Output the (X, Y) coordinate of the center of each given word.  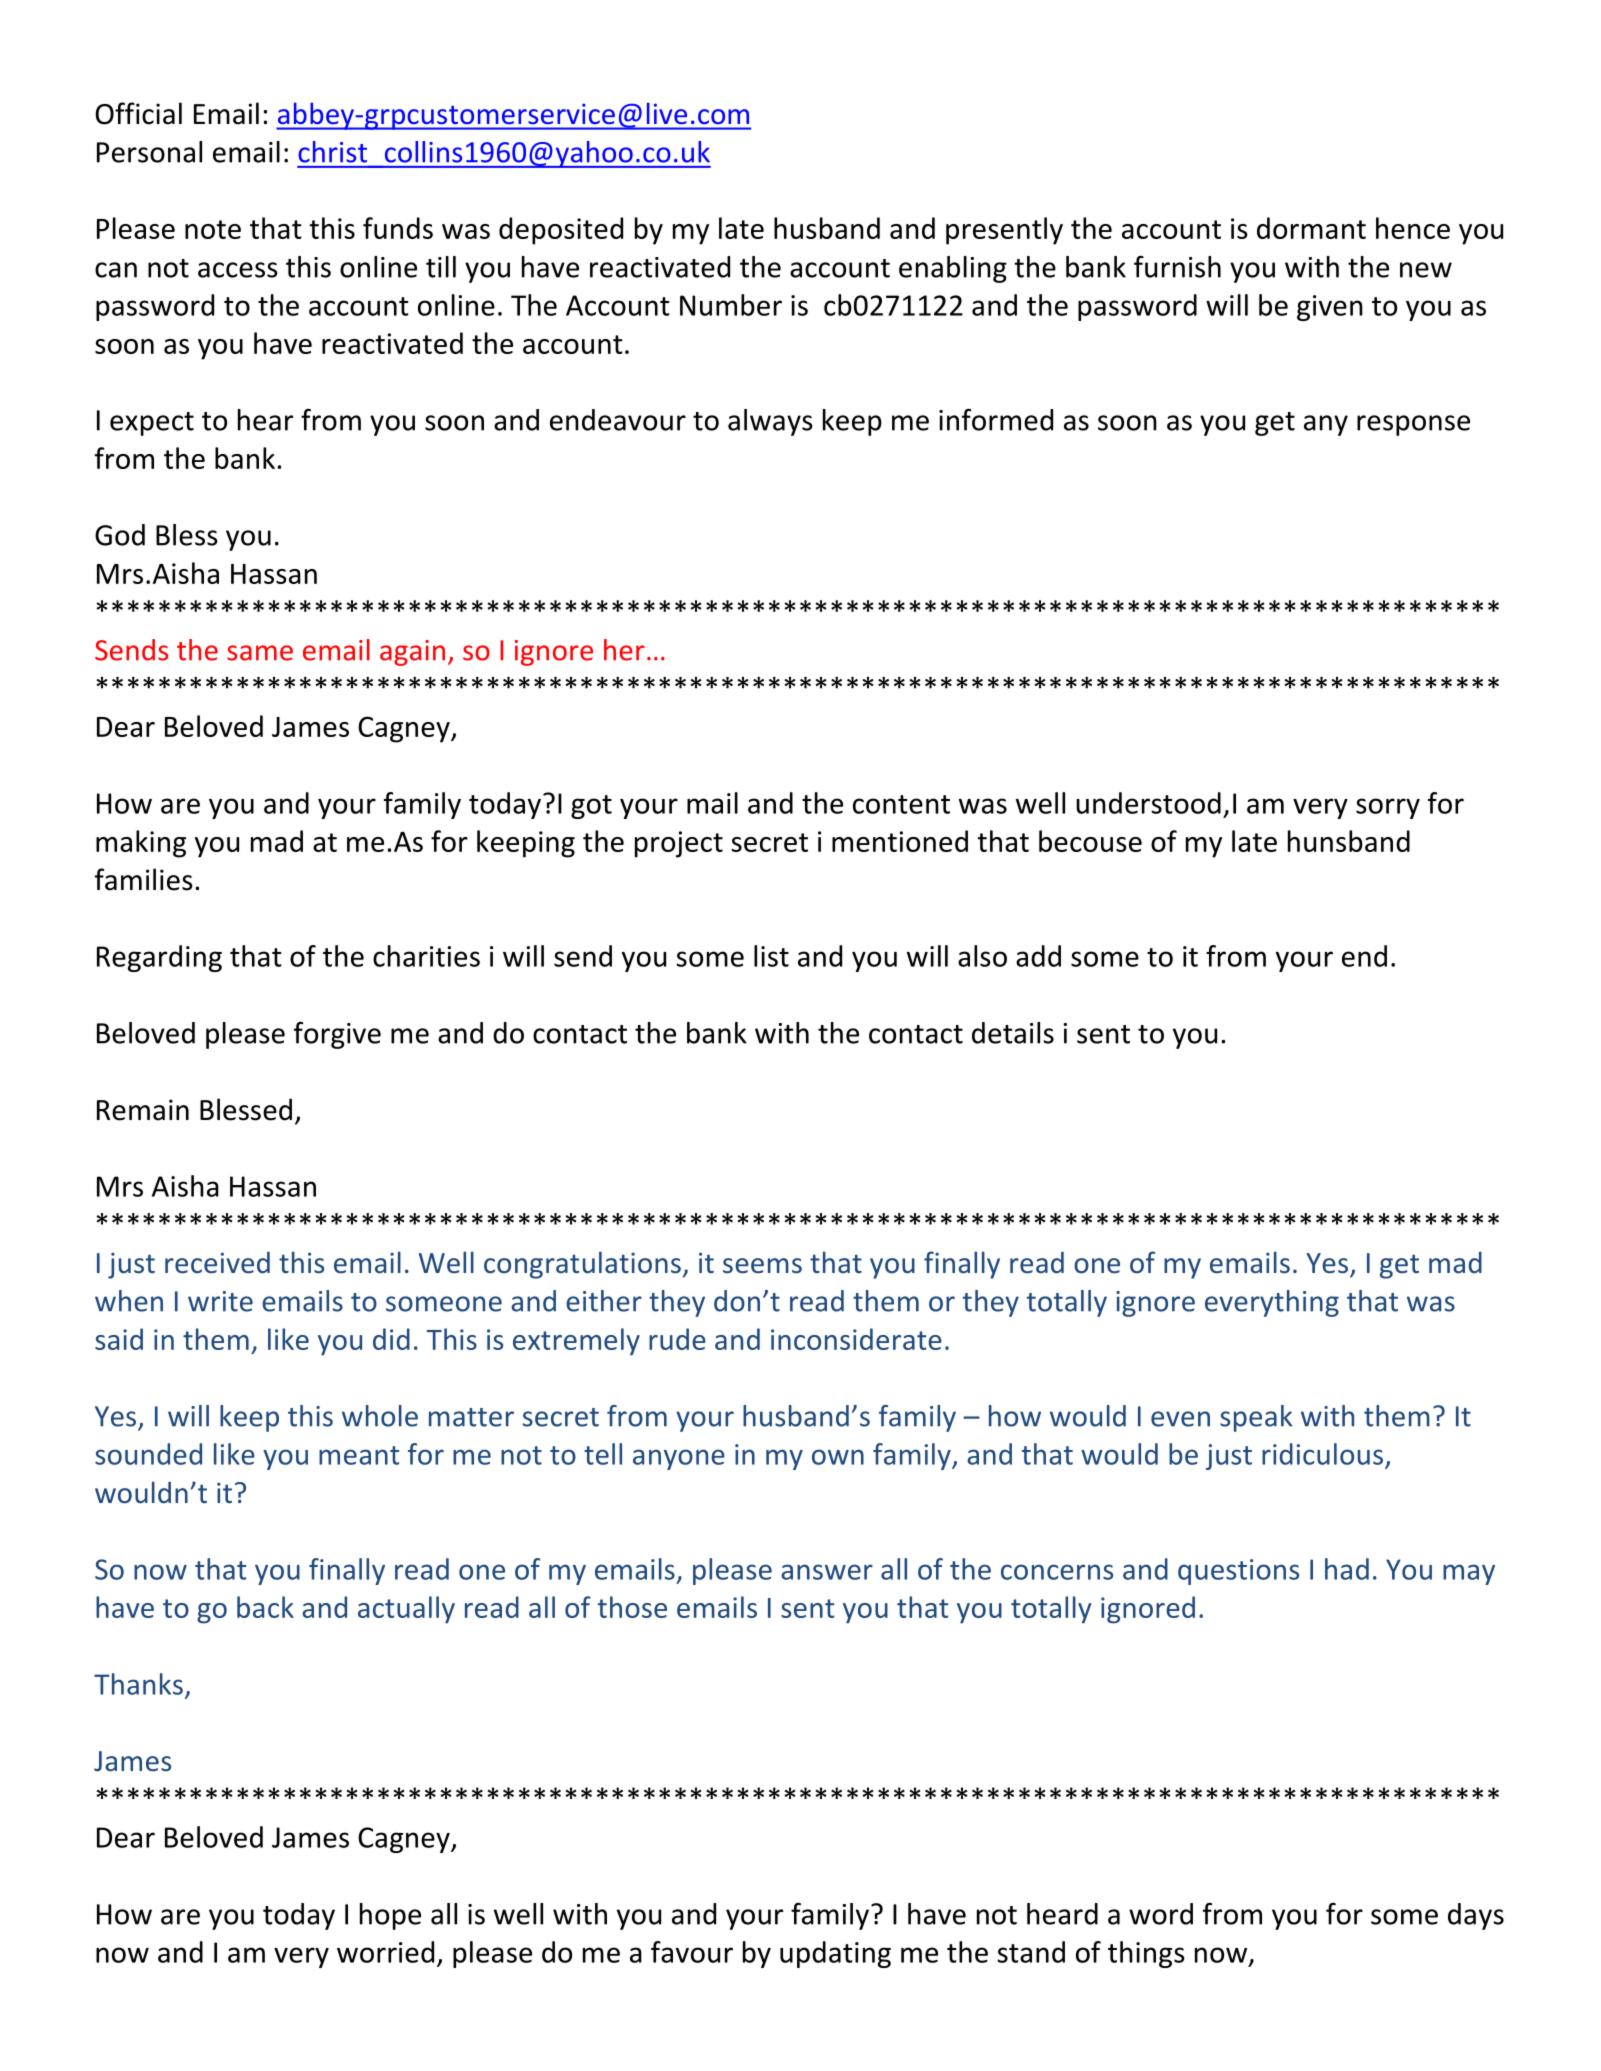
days (1476, 1916)
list (771, 956)
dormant (1311, 228)
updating (835, 1954)
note (213, 229)
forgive (337, 1035)
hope (390, 1916)
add (1038, 956)
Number (731, 305)
